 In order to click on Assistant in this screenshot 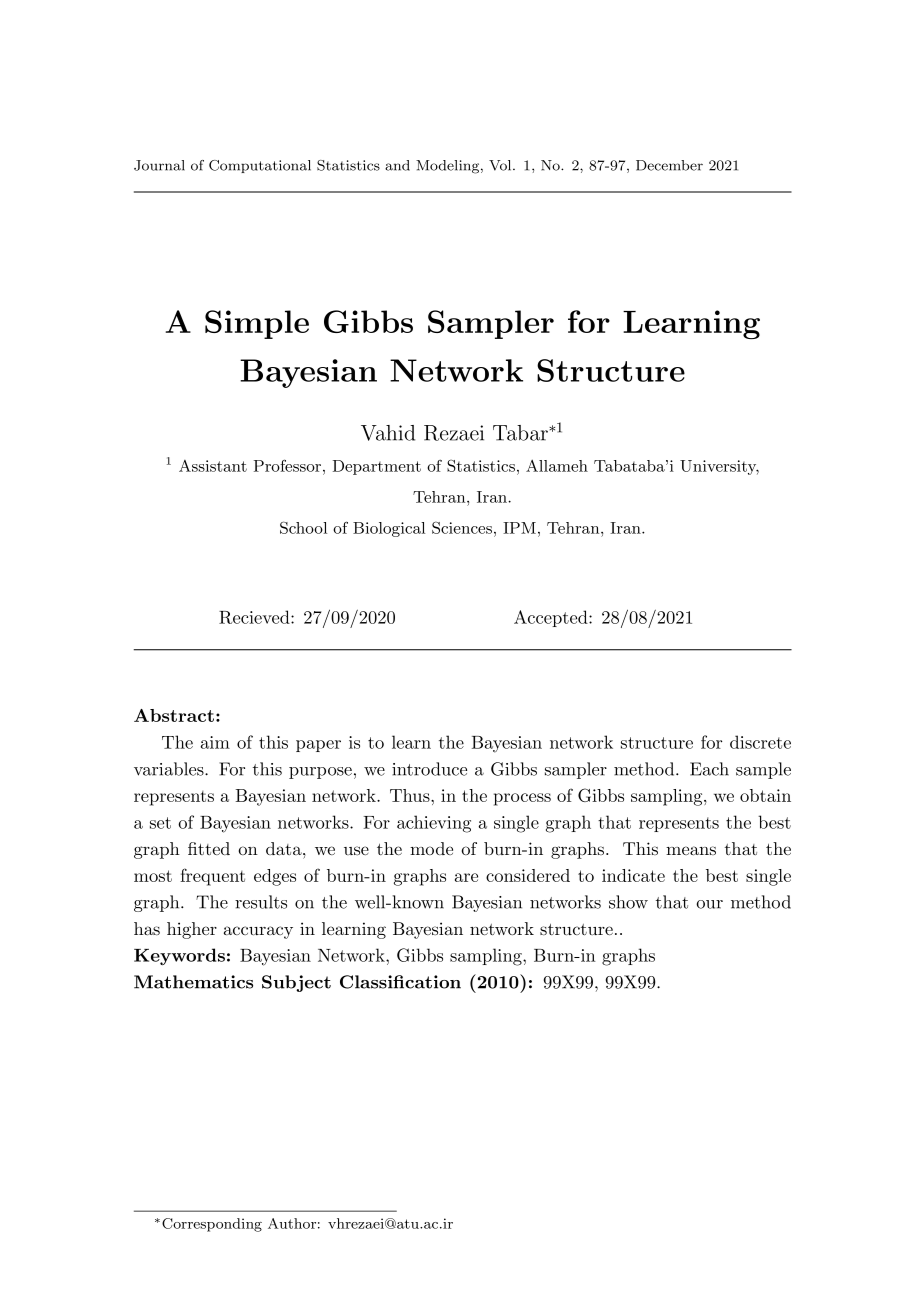, I will do `click(213, 466)`.
